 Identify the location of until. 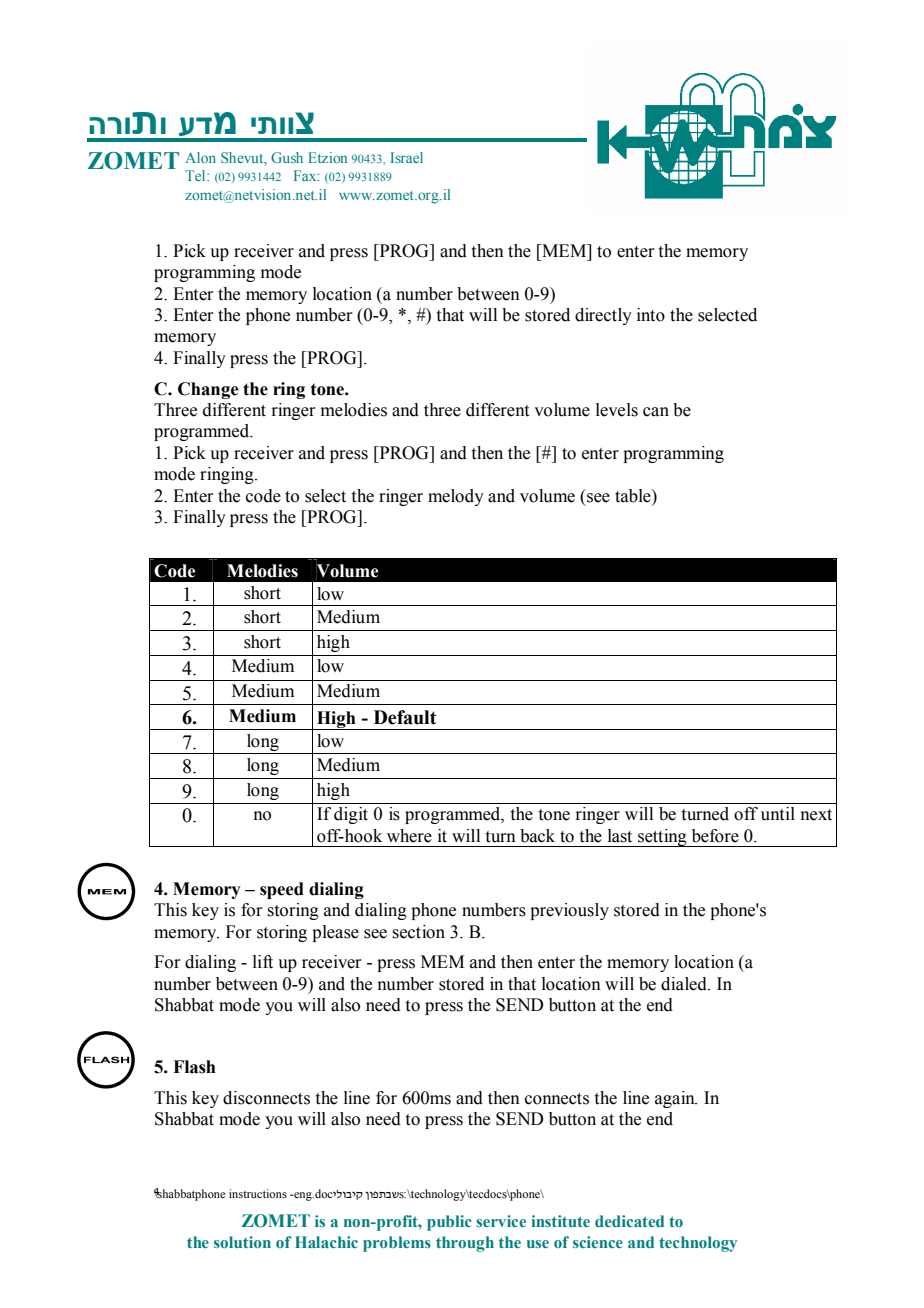
(778, 814).
